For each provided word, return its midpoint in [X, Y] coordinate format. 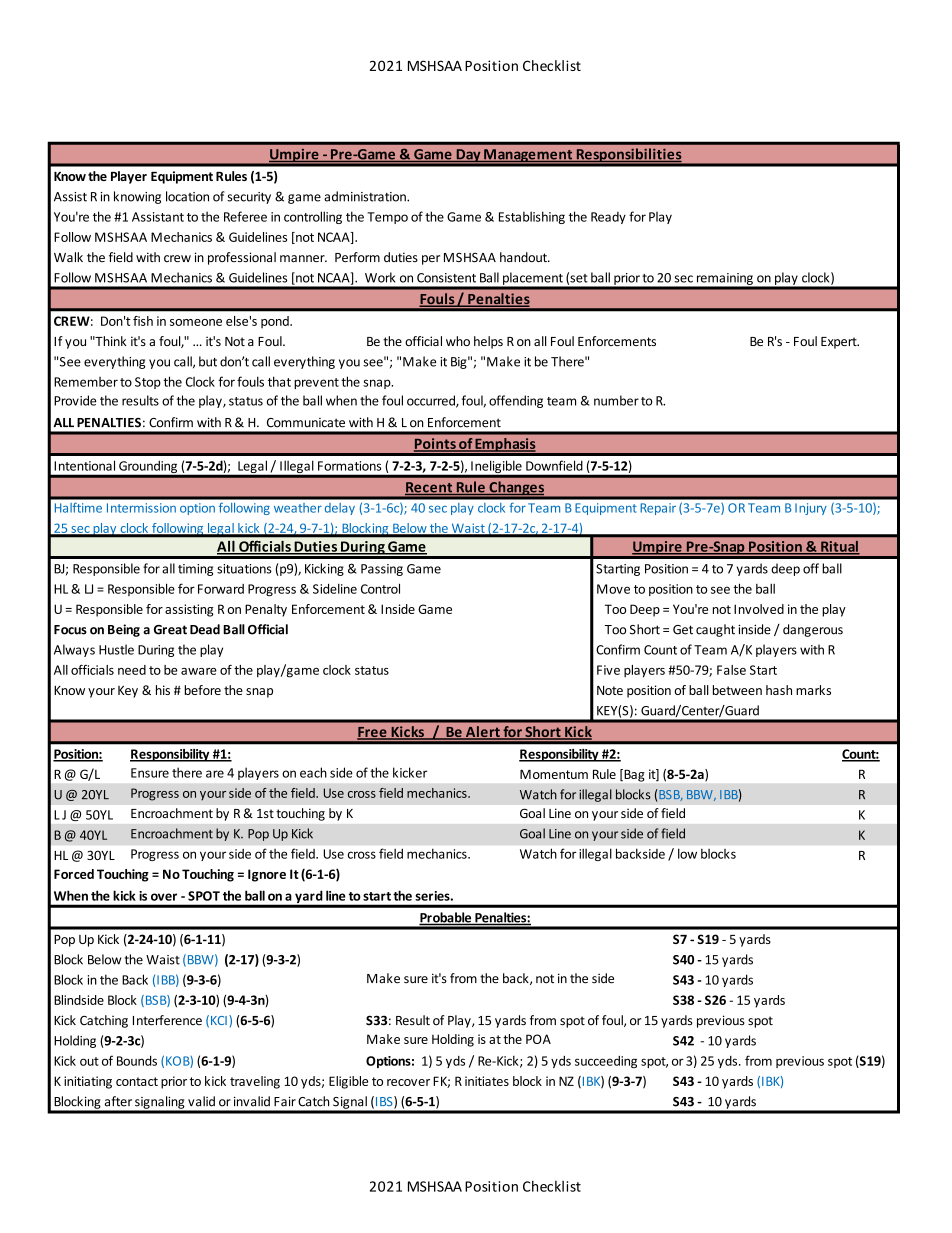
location [187, 196]
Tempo [387, 218]
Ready [608, 217]
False [731, 670]
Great [170, 630]
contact [137, 1081]
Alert [482, 733]
